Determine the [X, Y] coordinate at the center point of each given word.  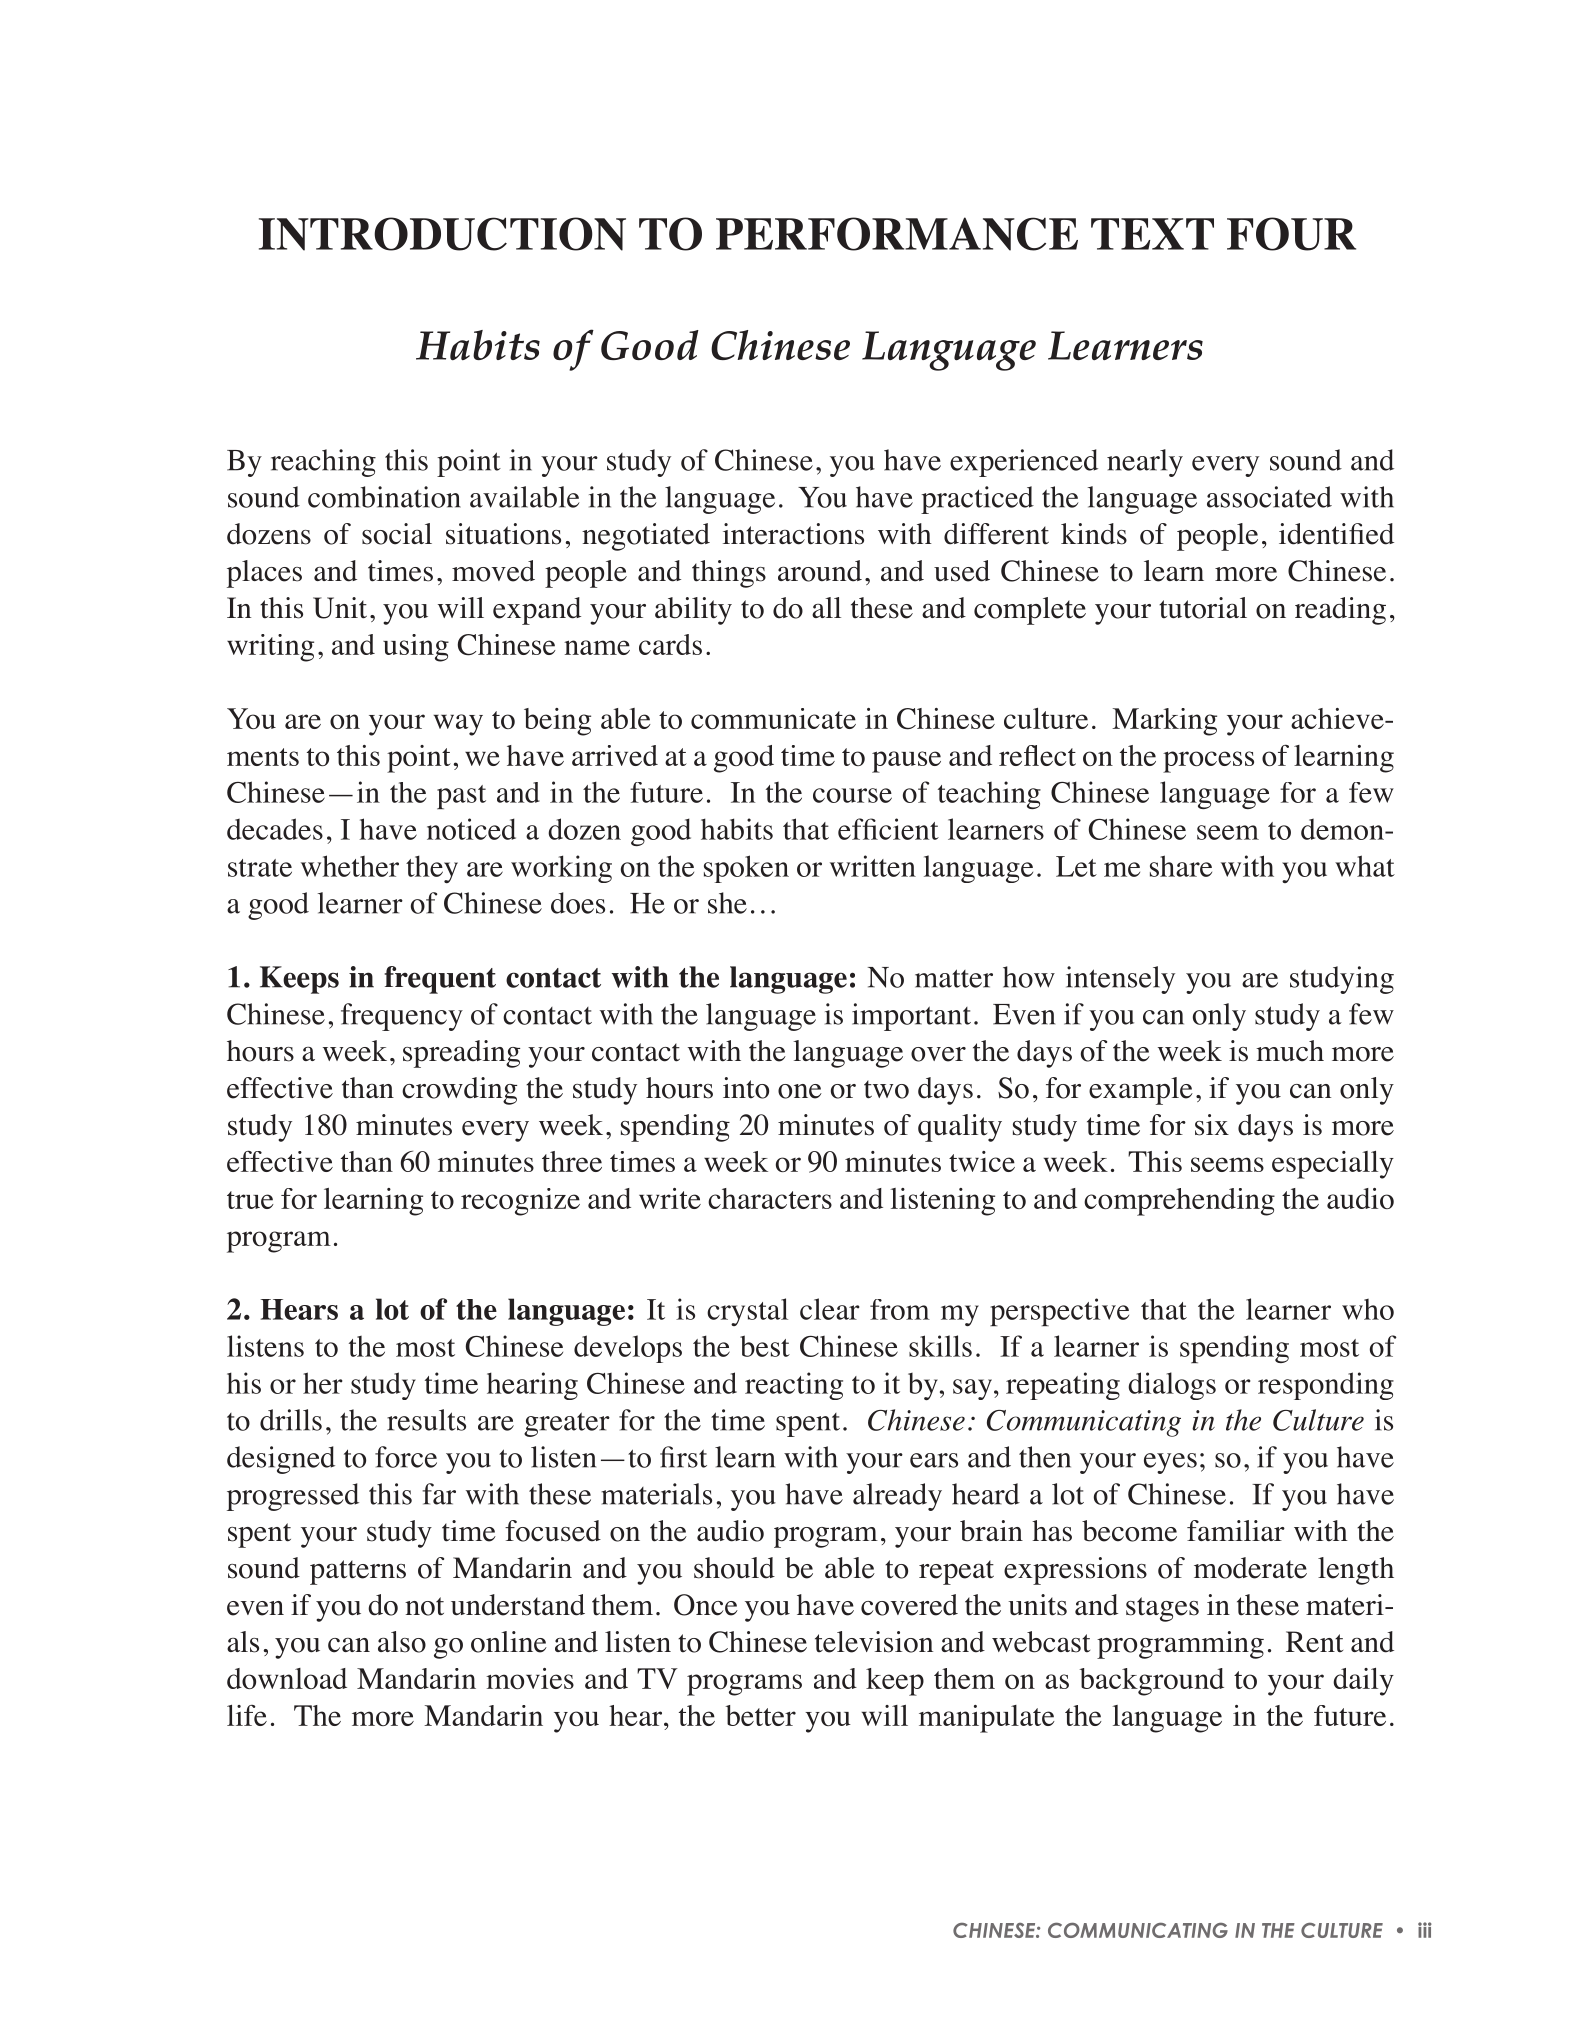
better [761, 1715]
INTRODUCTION [442, 234]
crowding [459, 1091]
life [247, 1715]
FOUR [1291, 234]
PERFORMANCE [897, 234]
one [800, 1091]
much [1290, 1051]
